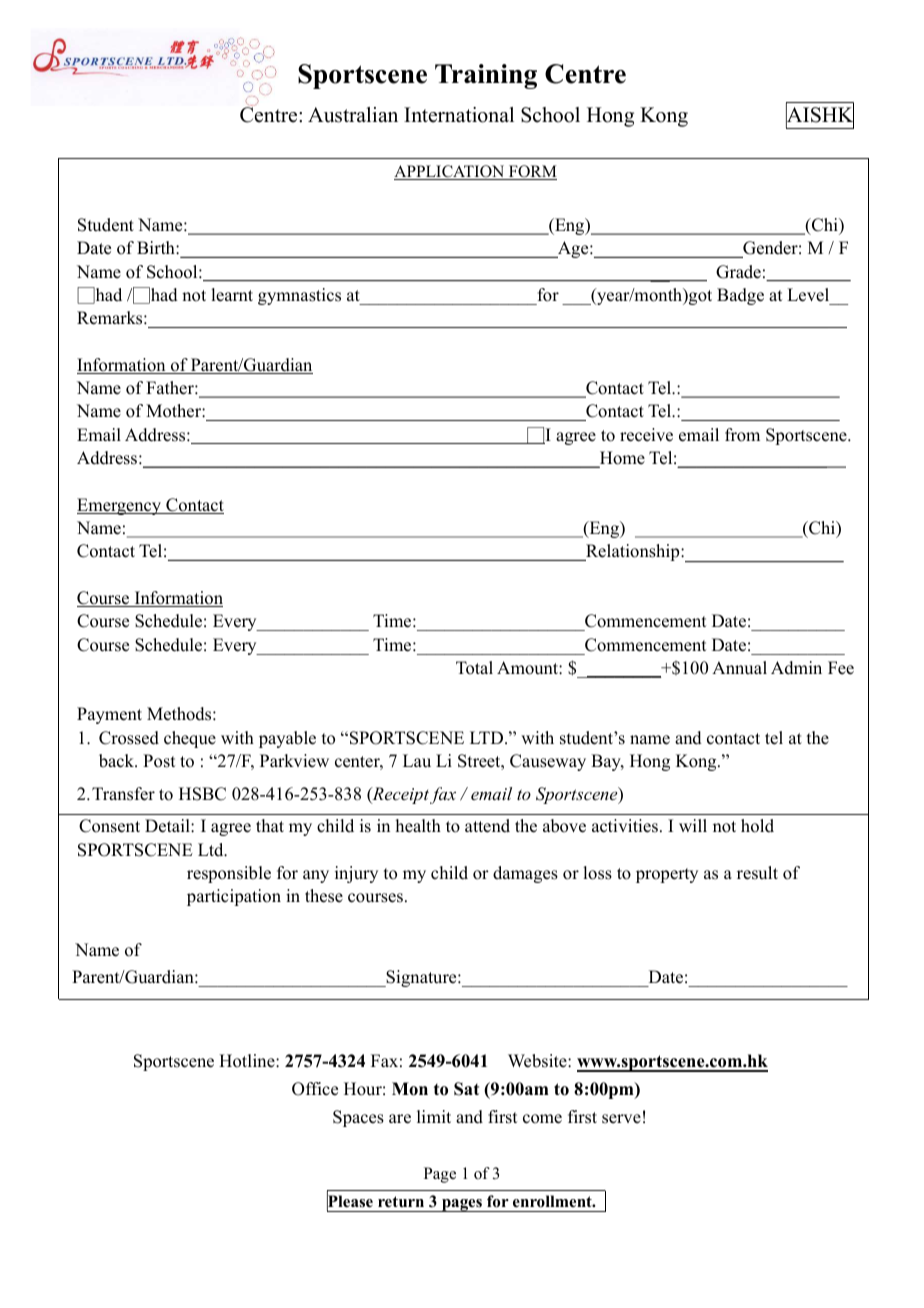  I want to click on Grade, so click(738, 272).
